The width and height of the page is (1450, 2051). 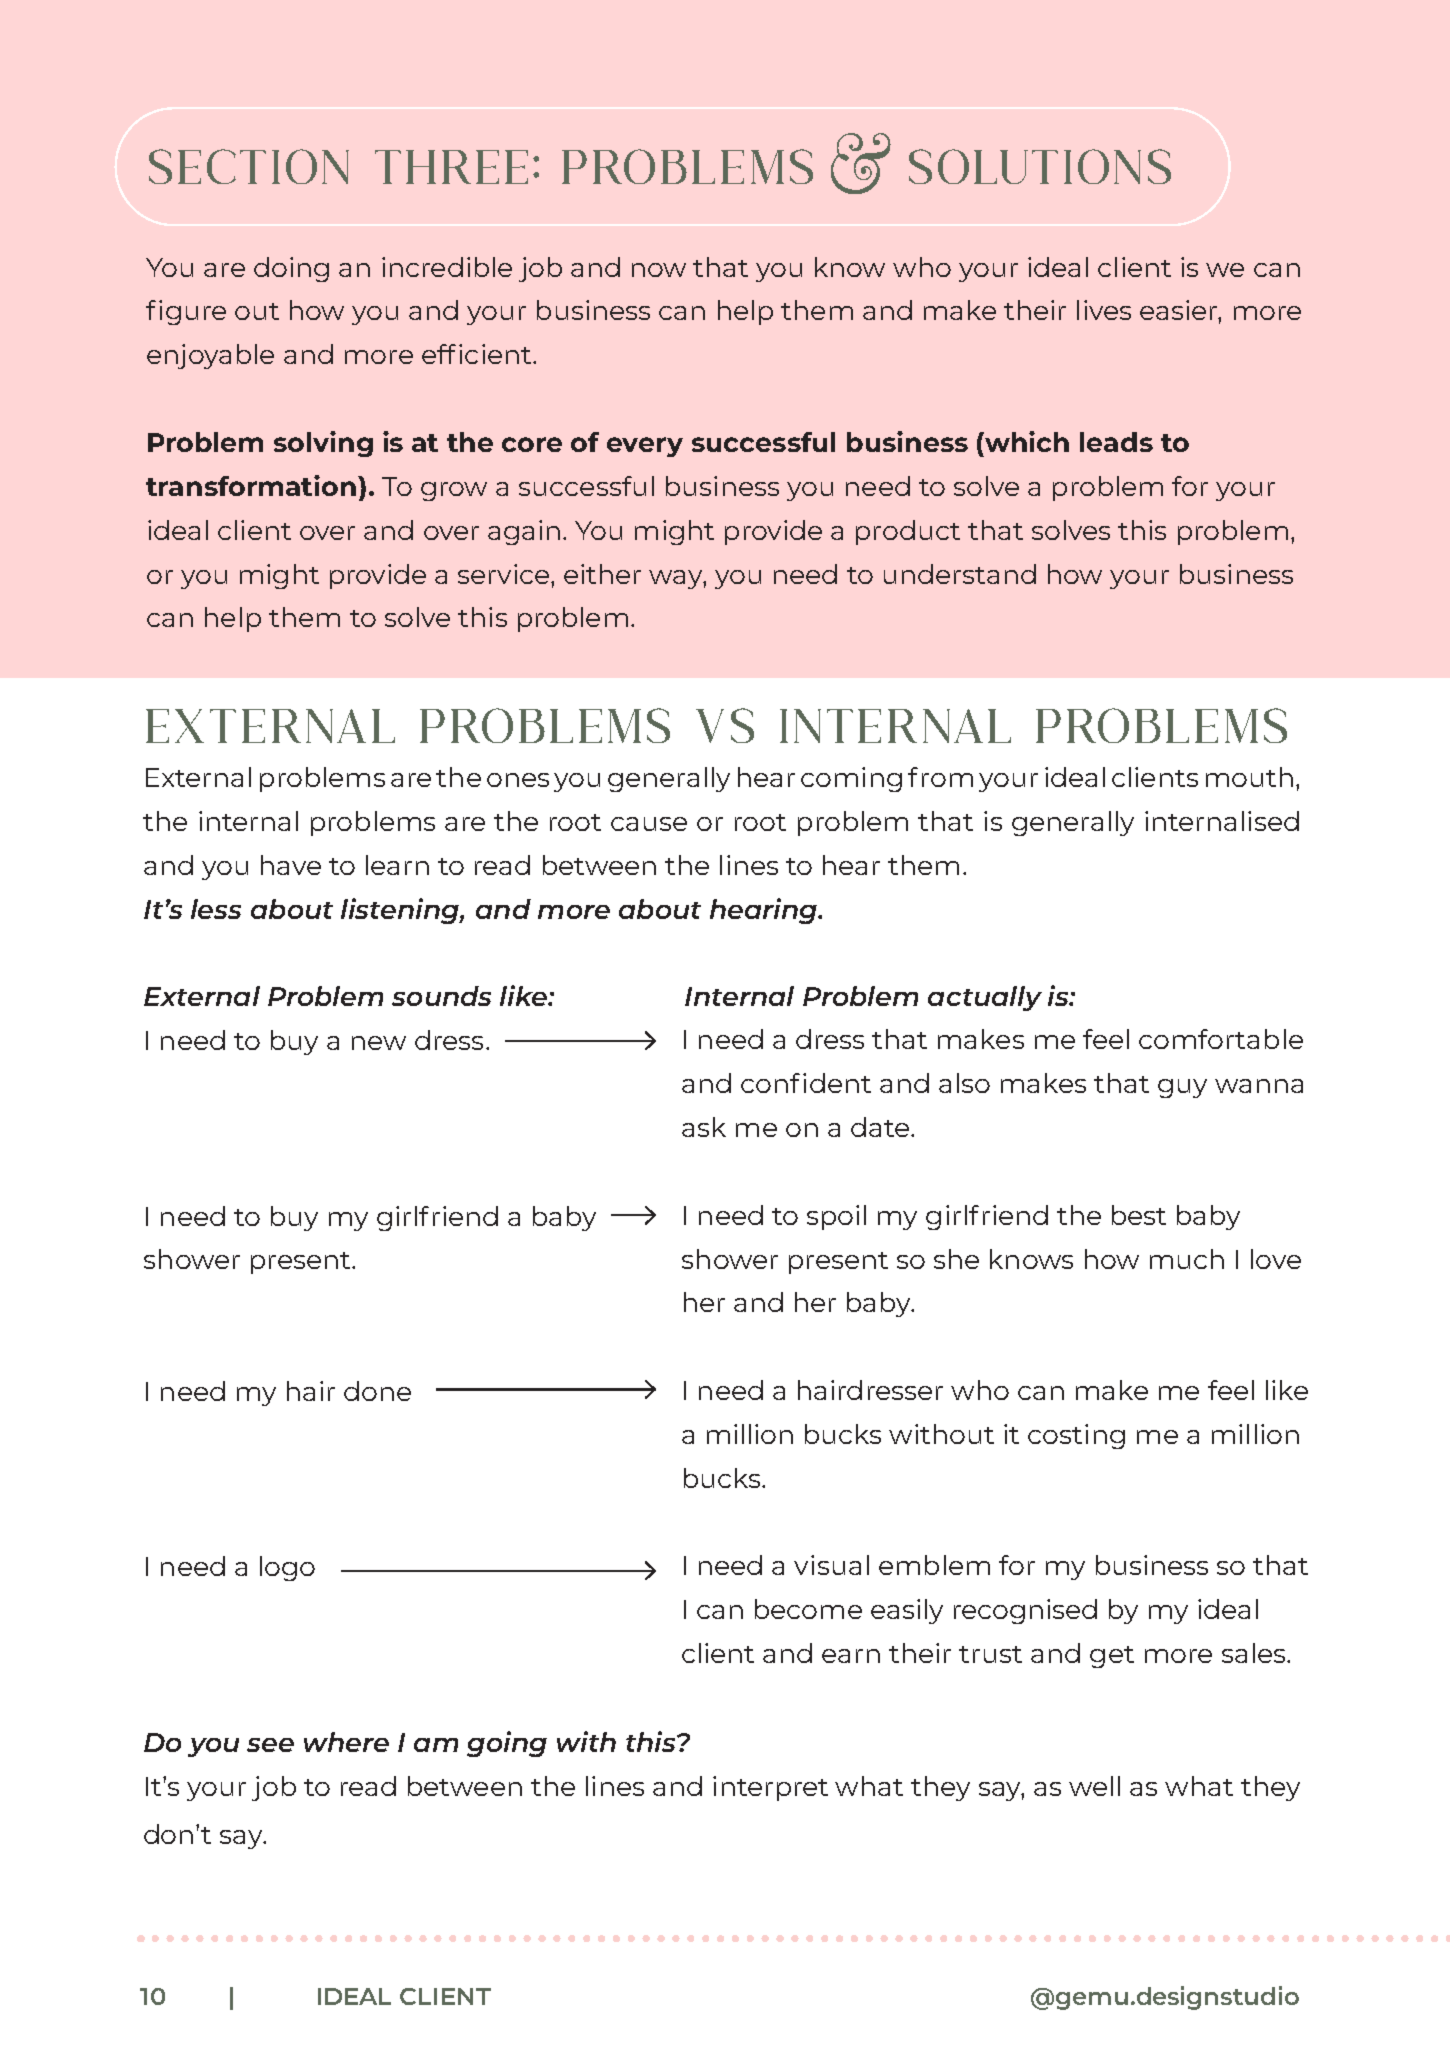 What do you see at coordinates (1040, 166) in the page?
I see `solutions` at bounding box center [1040, 166].
